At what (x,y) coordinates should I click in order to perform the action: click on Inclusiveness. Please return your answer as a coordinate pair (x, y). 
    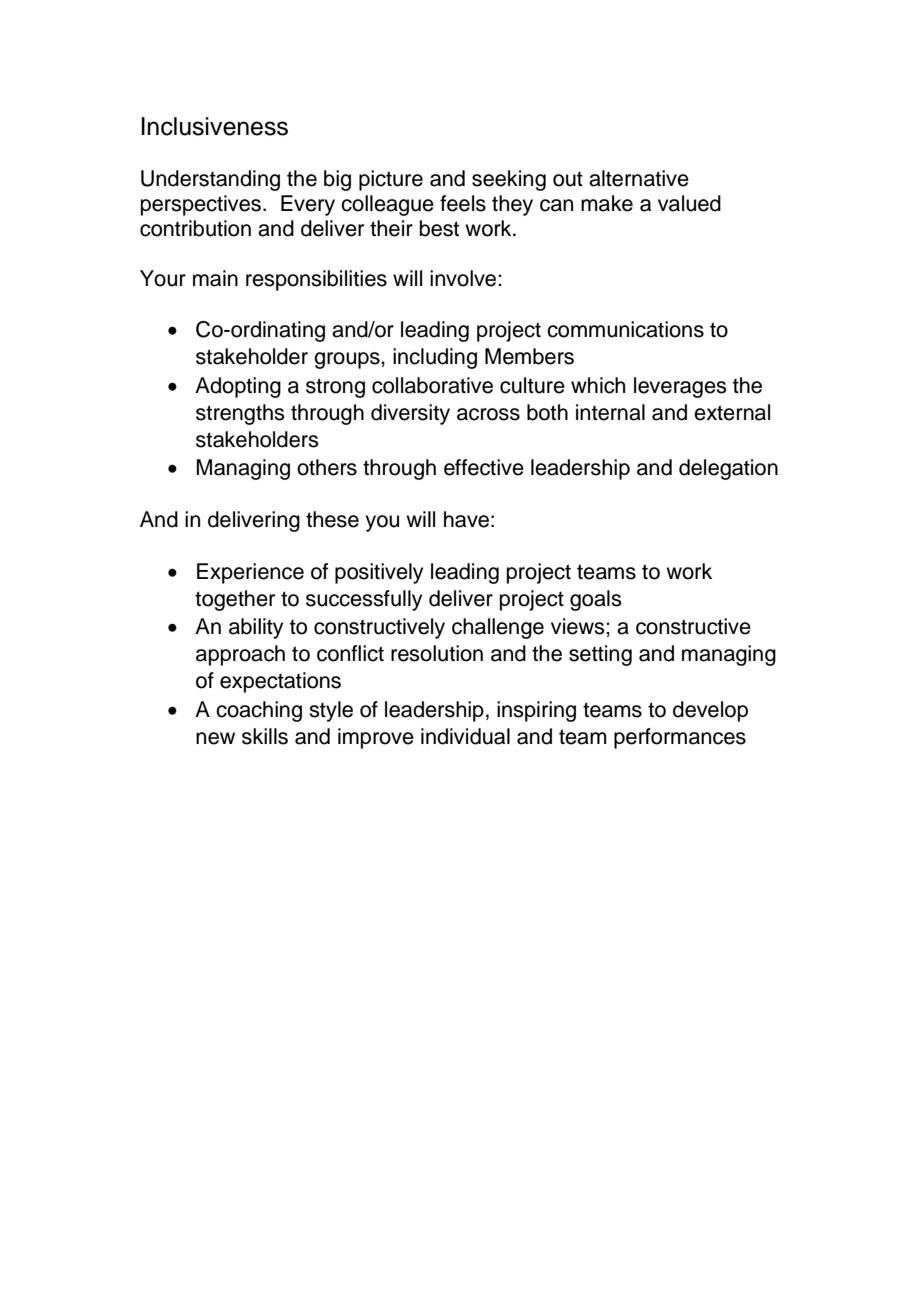
    Looking at the image, I should click on (214, 126).
